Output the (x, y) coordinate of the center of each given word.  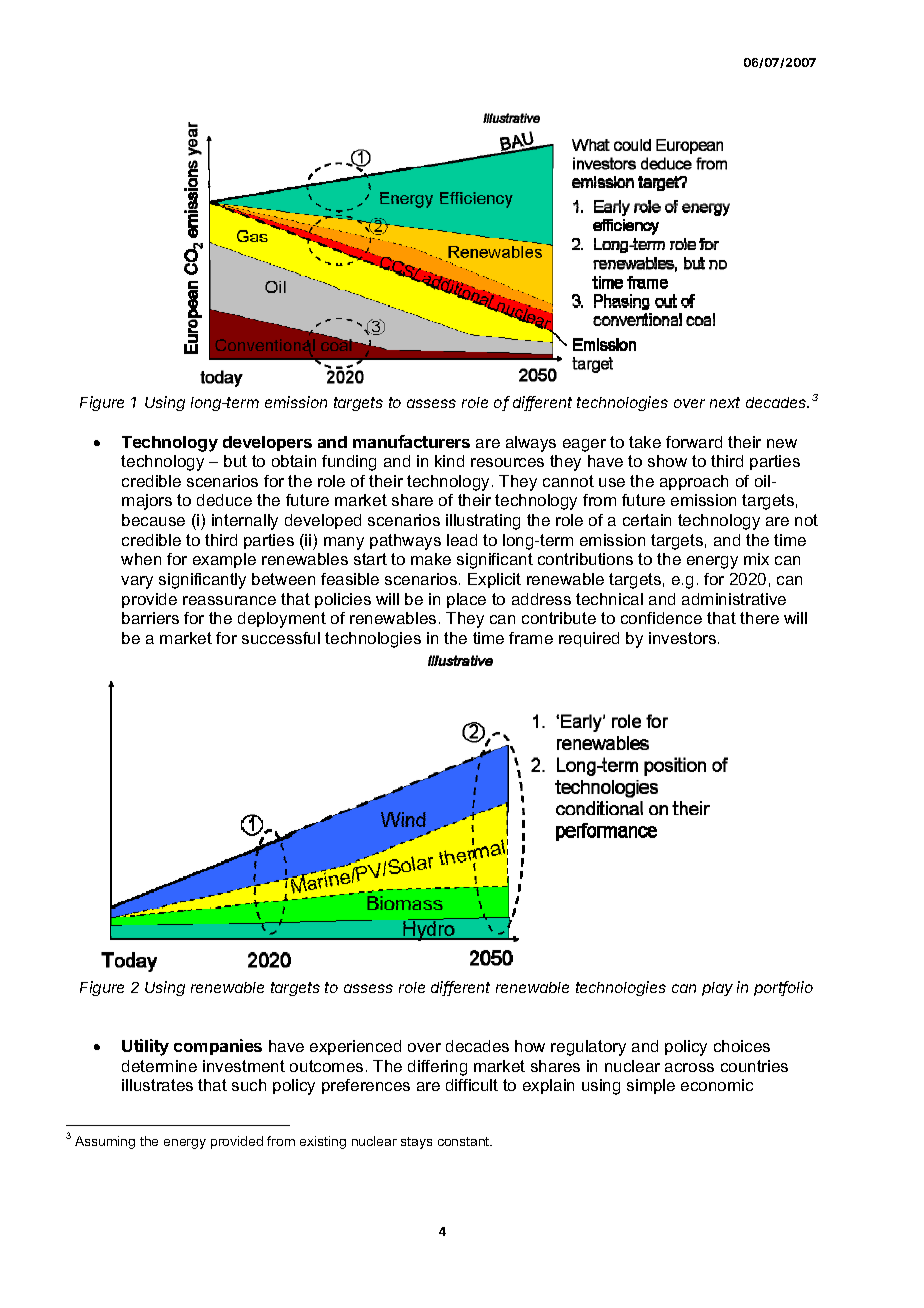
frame (531, 638)
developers (267, 443)
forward (694, 442)
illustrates (157, 1085)
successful (281, 638)
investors (684, 638)
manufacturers (411, 441)
